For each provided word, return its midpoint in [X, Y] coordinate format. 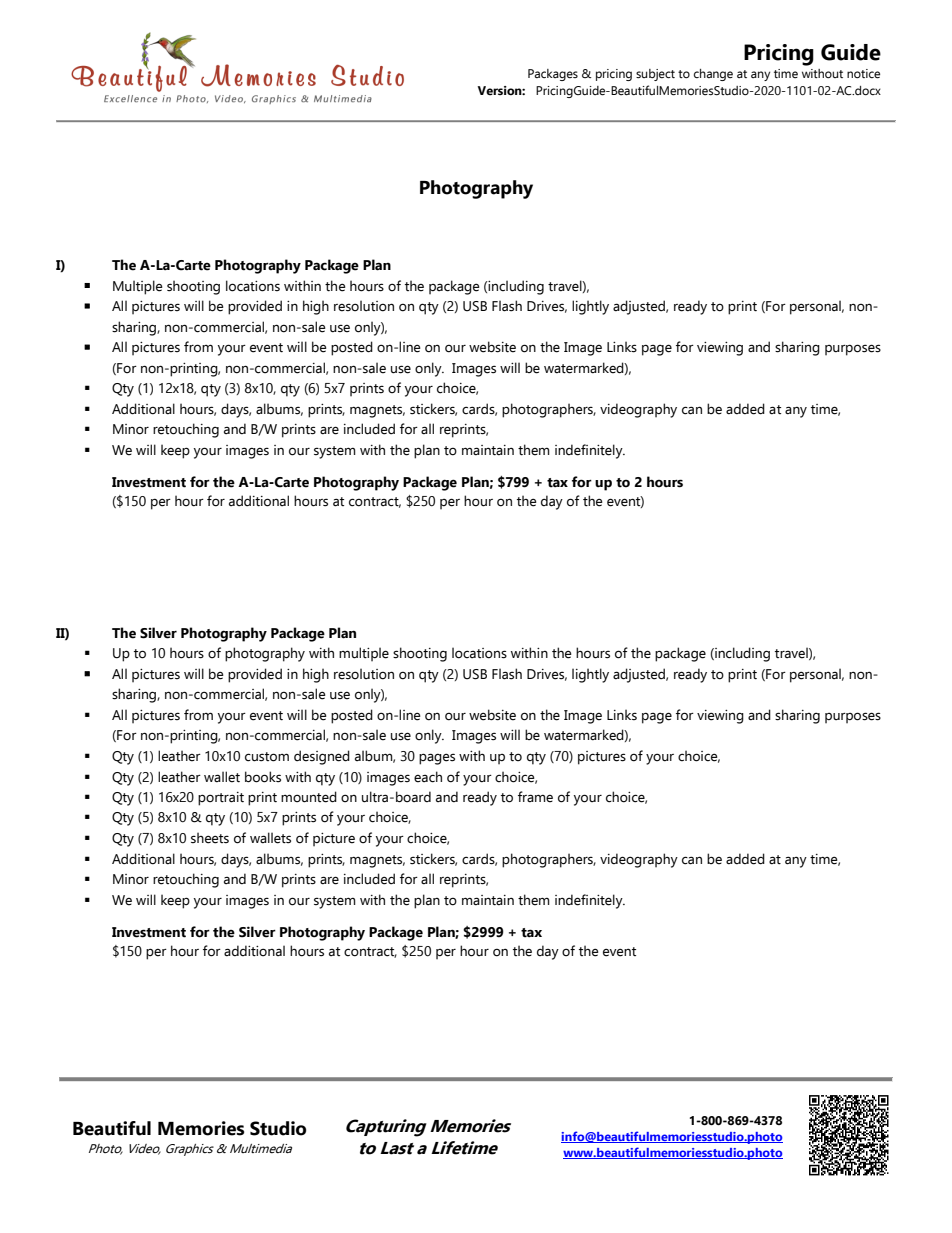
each [428, 777]
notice [863, 74]
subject [655, 75]
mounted [309, 797]
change [713, 75]
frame [535, 797]
